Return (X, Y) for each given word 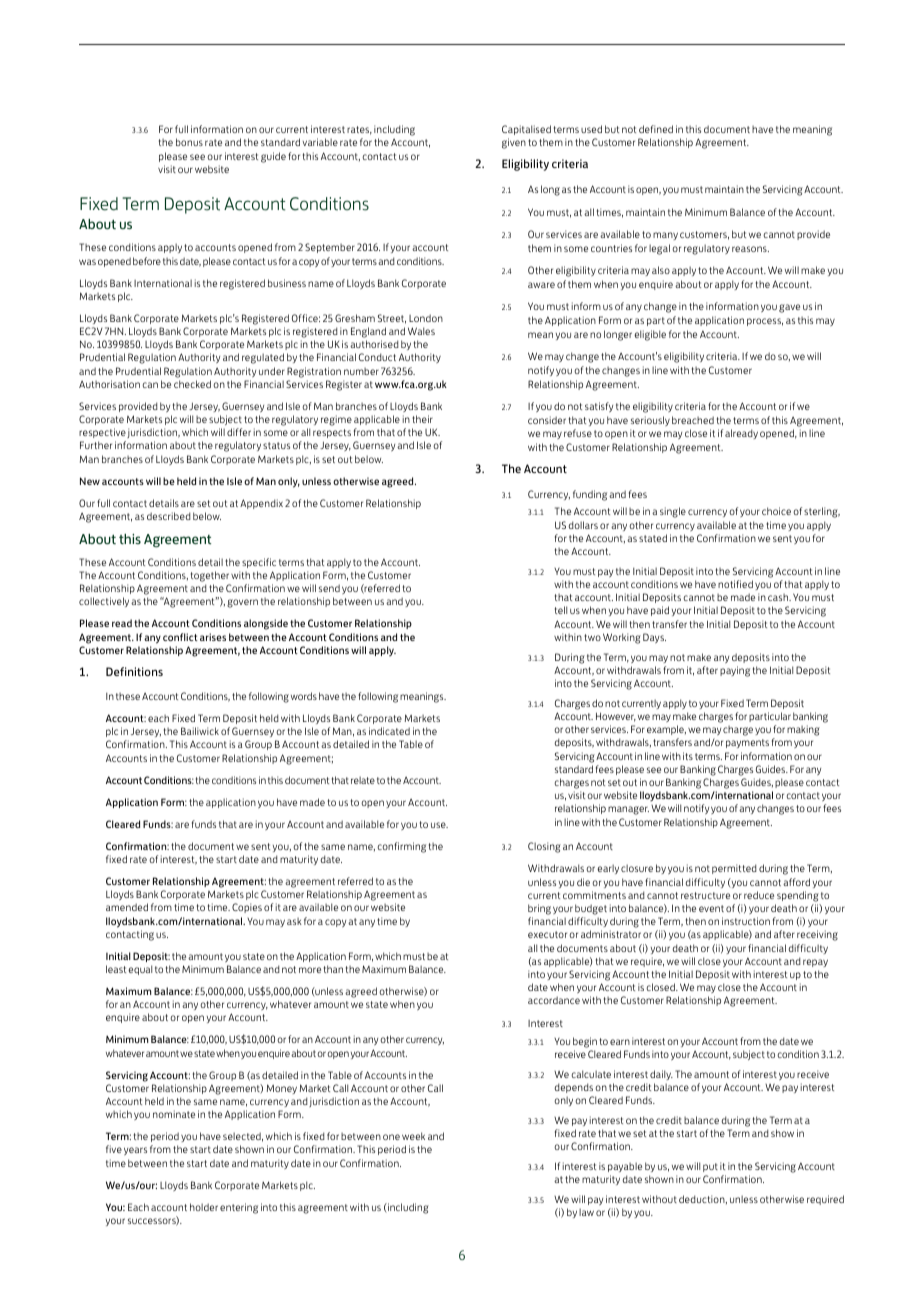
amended (127, 907)
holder (204, 1207)
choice (776, 511)
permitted (734, 869)
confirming (401, 847)
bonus (189, 142)
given (514, 143)
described (169, 516)
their (422, 419)
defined (656, 129)
